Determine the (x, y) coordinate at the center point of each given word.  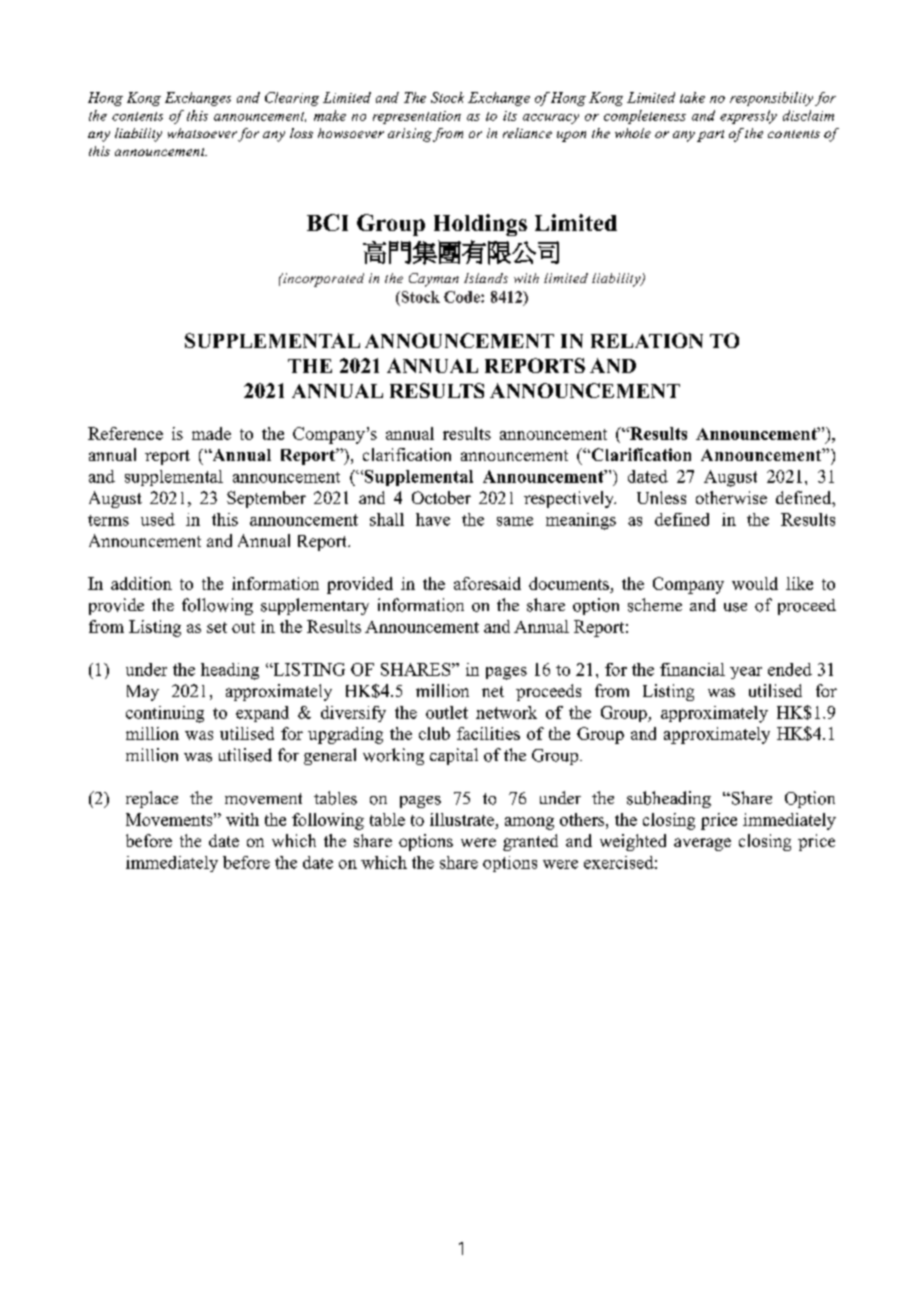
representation (417, 117)
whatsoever (202, 133)
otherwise (731, 497)
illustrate (462, 819)
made (211, 433)
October (441, 497)
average (702, 844)
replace (152, 799)
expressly (748, 117)
